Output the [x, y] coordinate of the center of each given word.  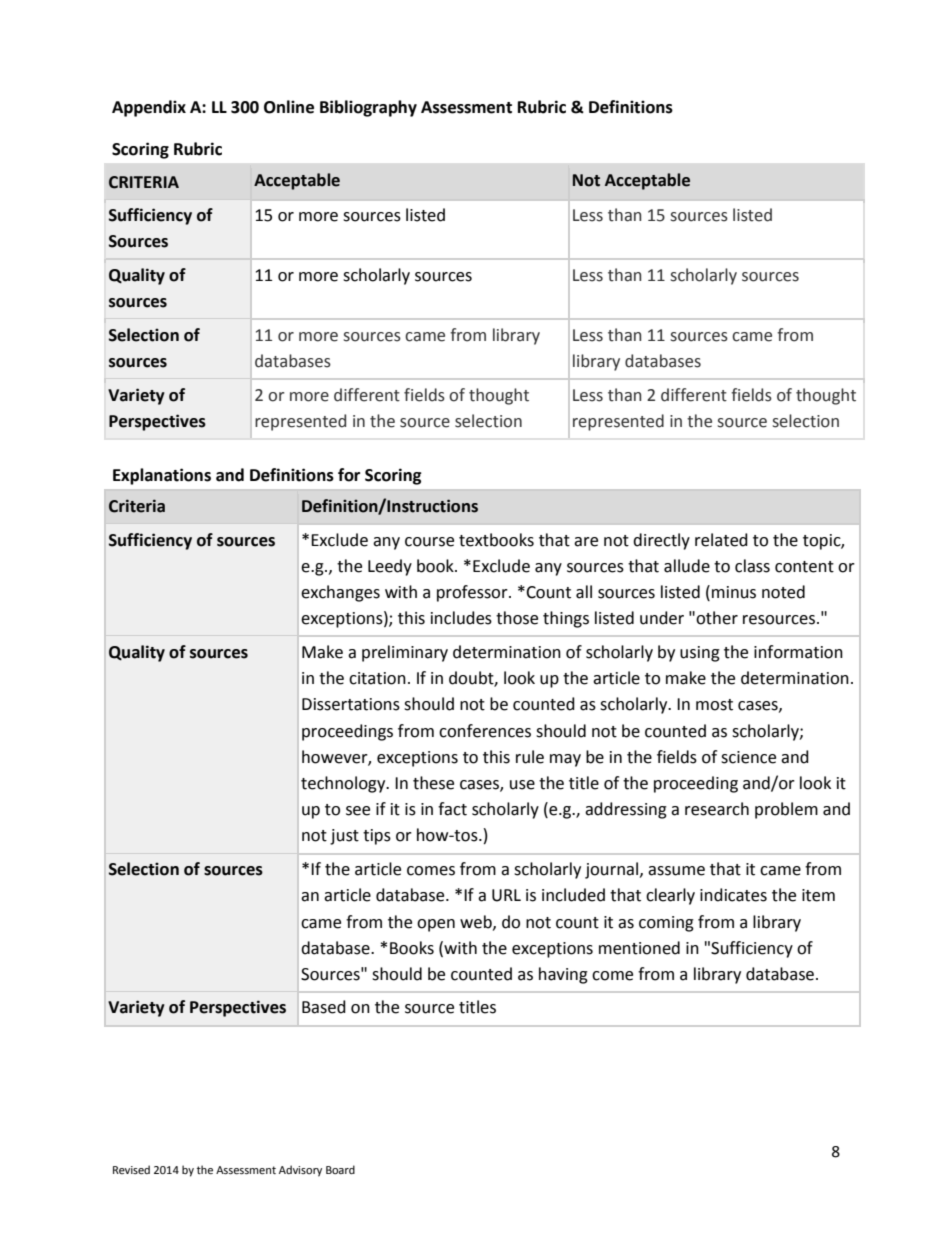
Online [289, 107]
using [700, 654]
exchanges [340, 593]
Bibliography [368, 108]
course [429, 542]
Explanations [162, 476]
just [344, 837]
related [721, 540]
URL [506, 895]
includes [461, 618]
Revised [131, 1170]
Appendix [149, 108]
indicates [733, 895]
